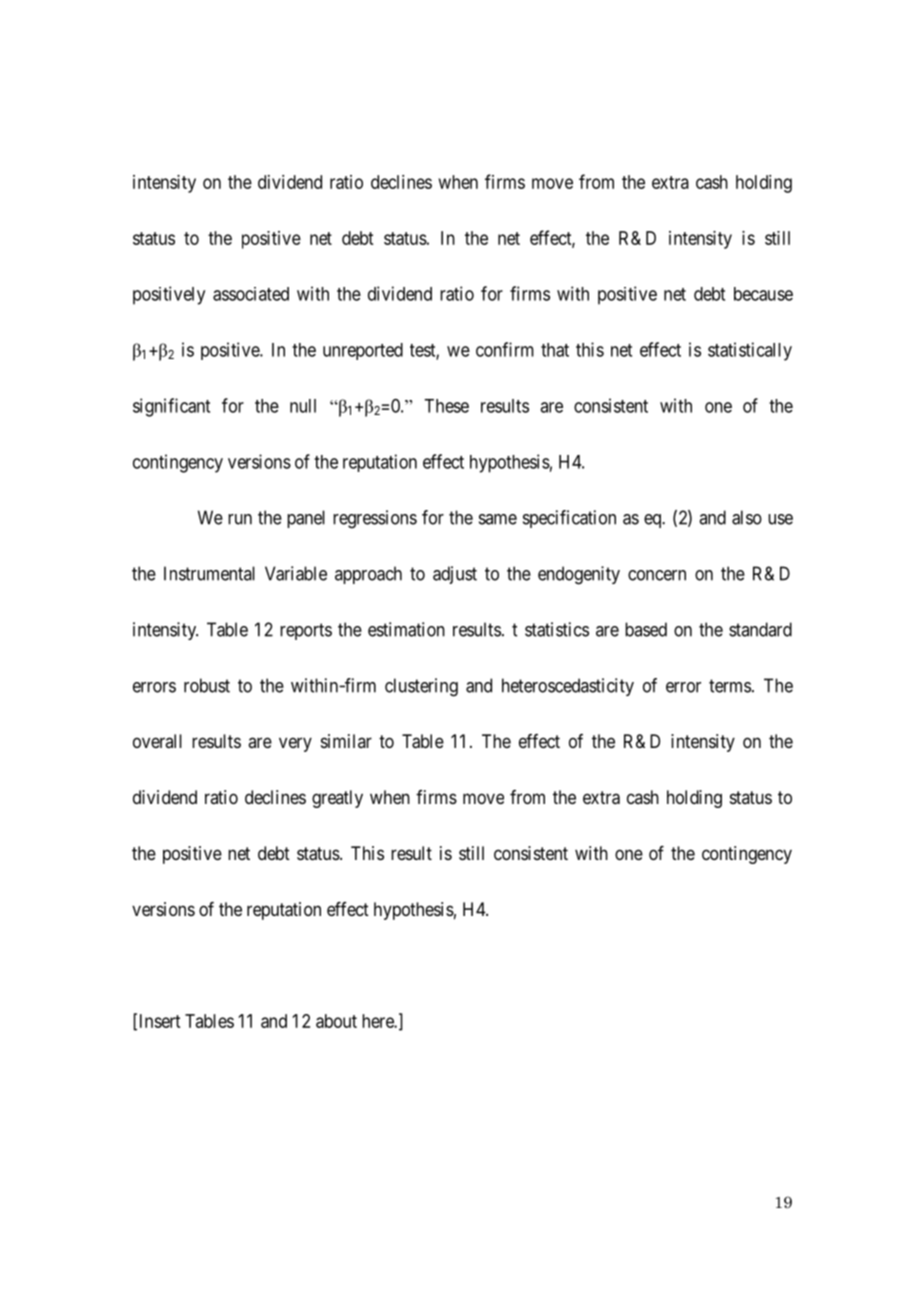 The image size is (924, 1308). What do you see at coordinates (555, 350) in the page?
I see `that` at bounding box center [555, 350].
